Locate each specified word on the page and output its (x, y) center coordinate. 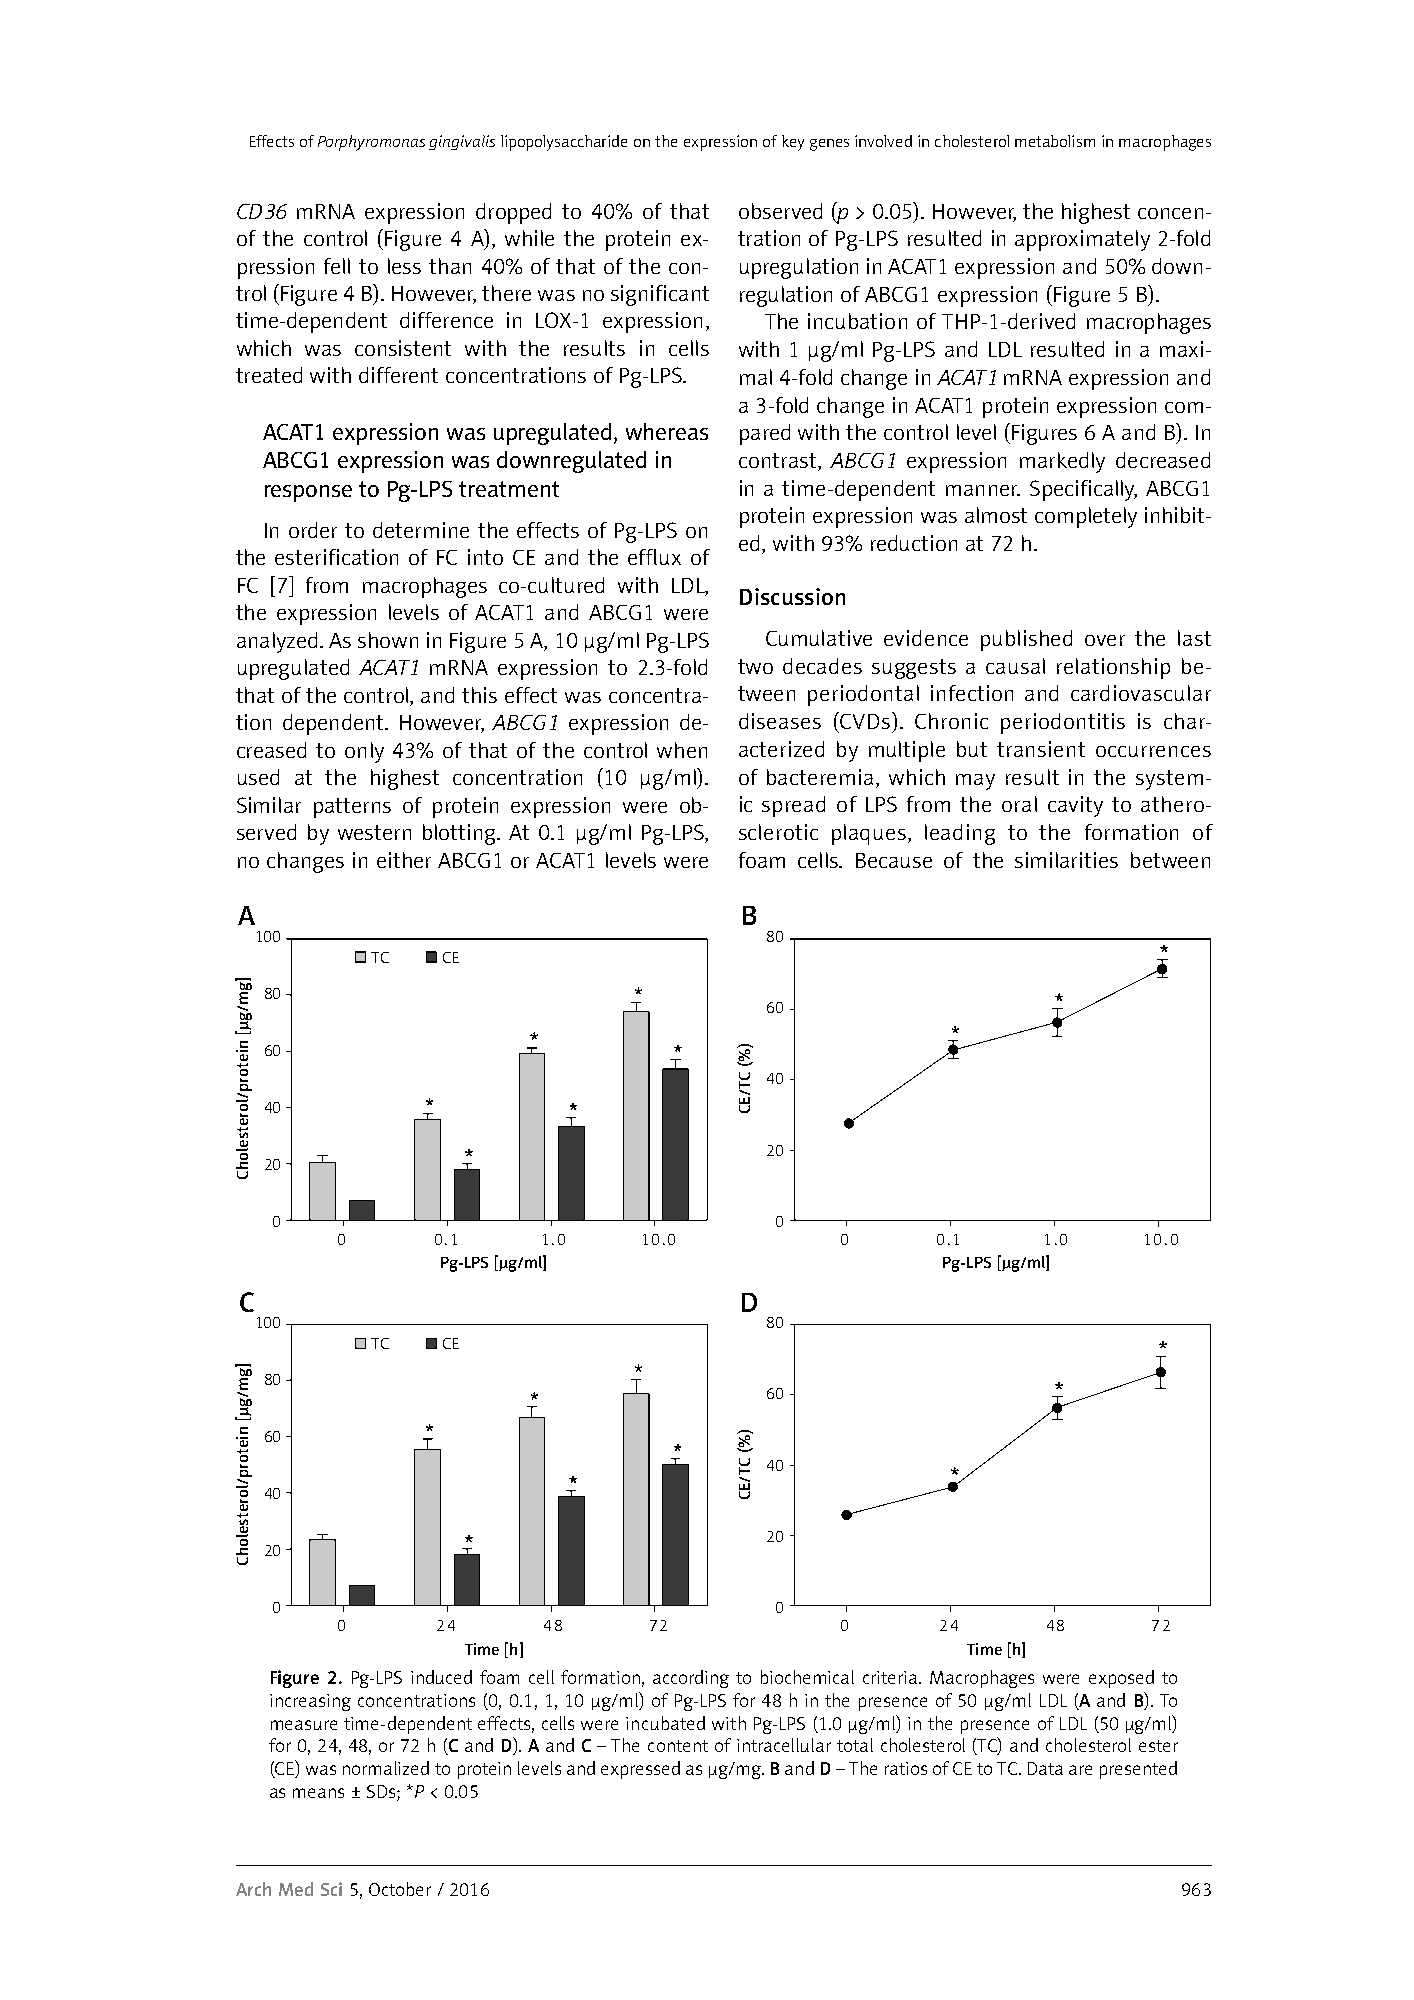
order (313, 530)
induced (441, 1677)
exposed (1121, 1679)
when (682, 750)
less (404, 266)
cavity (1075, 806)
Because (894, 860)
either (404, 860)
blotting (461, 834)
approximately (1082, 240)
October (400, 1889)
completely (1086, 517)
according (691, 1679)
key (793, 143)
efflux (654, 557)
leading (960, 834)
